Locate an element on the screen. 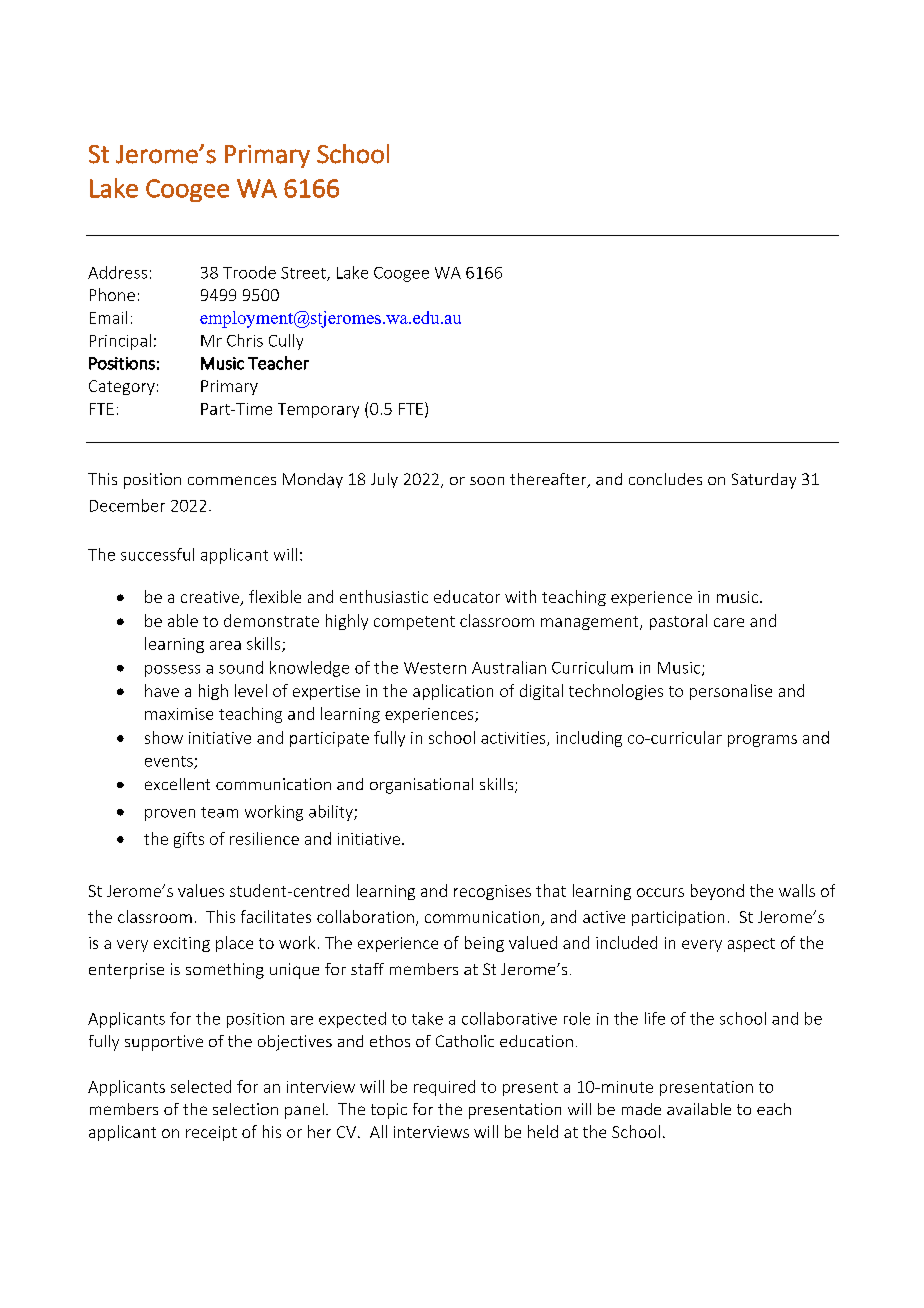  Street is located at coordinates (304, 274).
